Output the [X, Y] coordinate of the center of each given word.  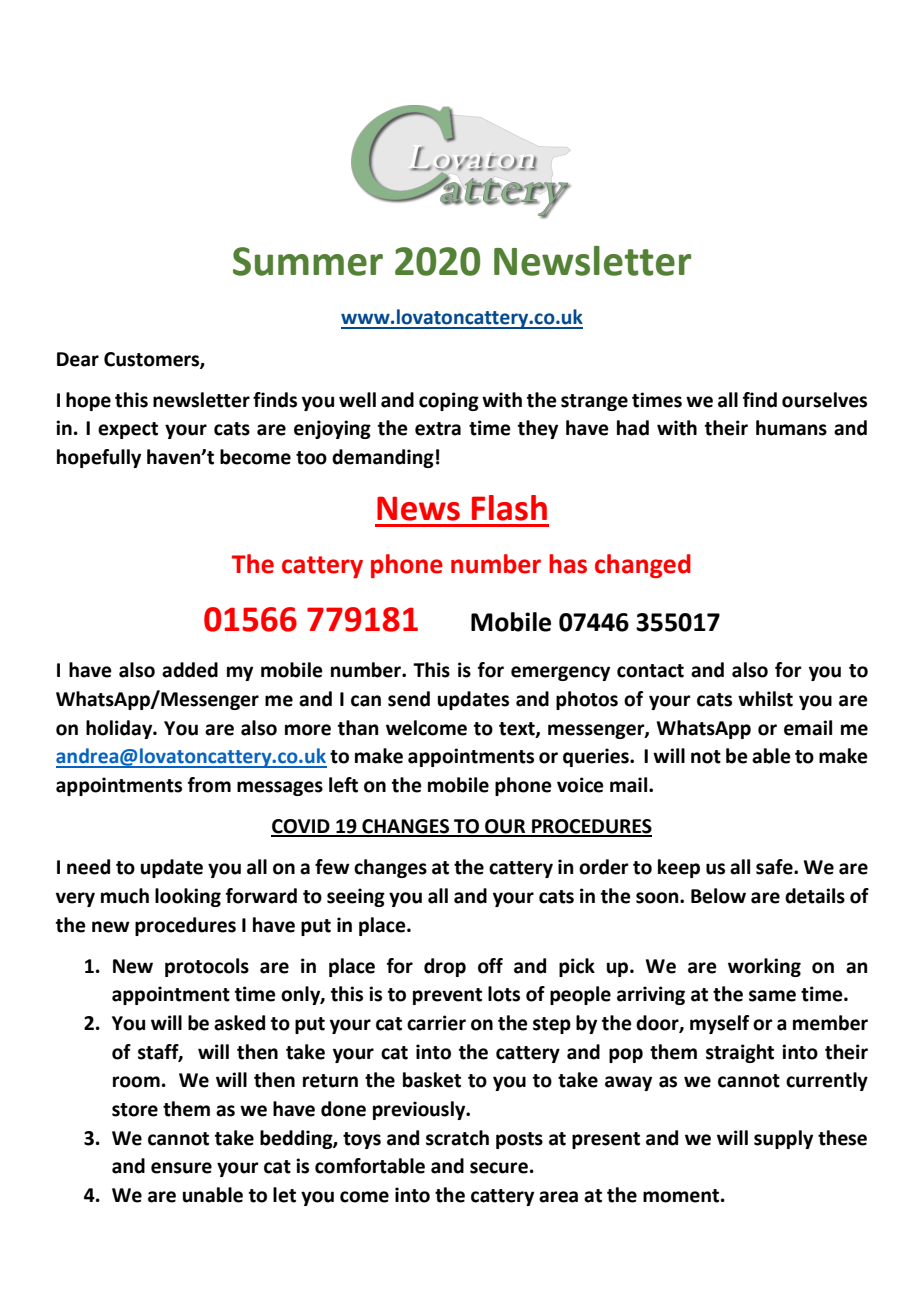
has [568, 564]
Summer [308, 261]
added [190, 670]
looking [188, 897]
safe [775, 867]
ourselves [824, 400]
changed [643, 566]
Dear [78, 359]
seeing [356, 897]
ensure [181, 1168]
